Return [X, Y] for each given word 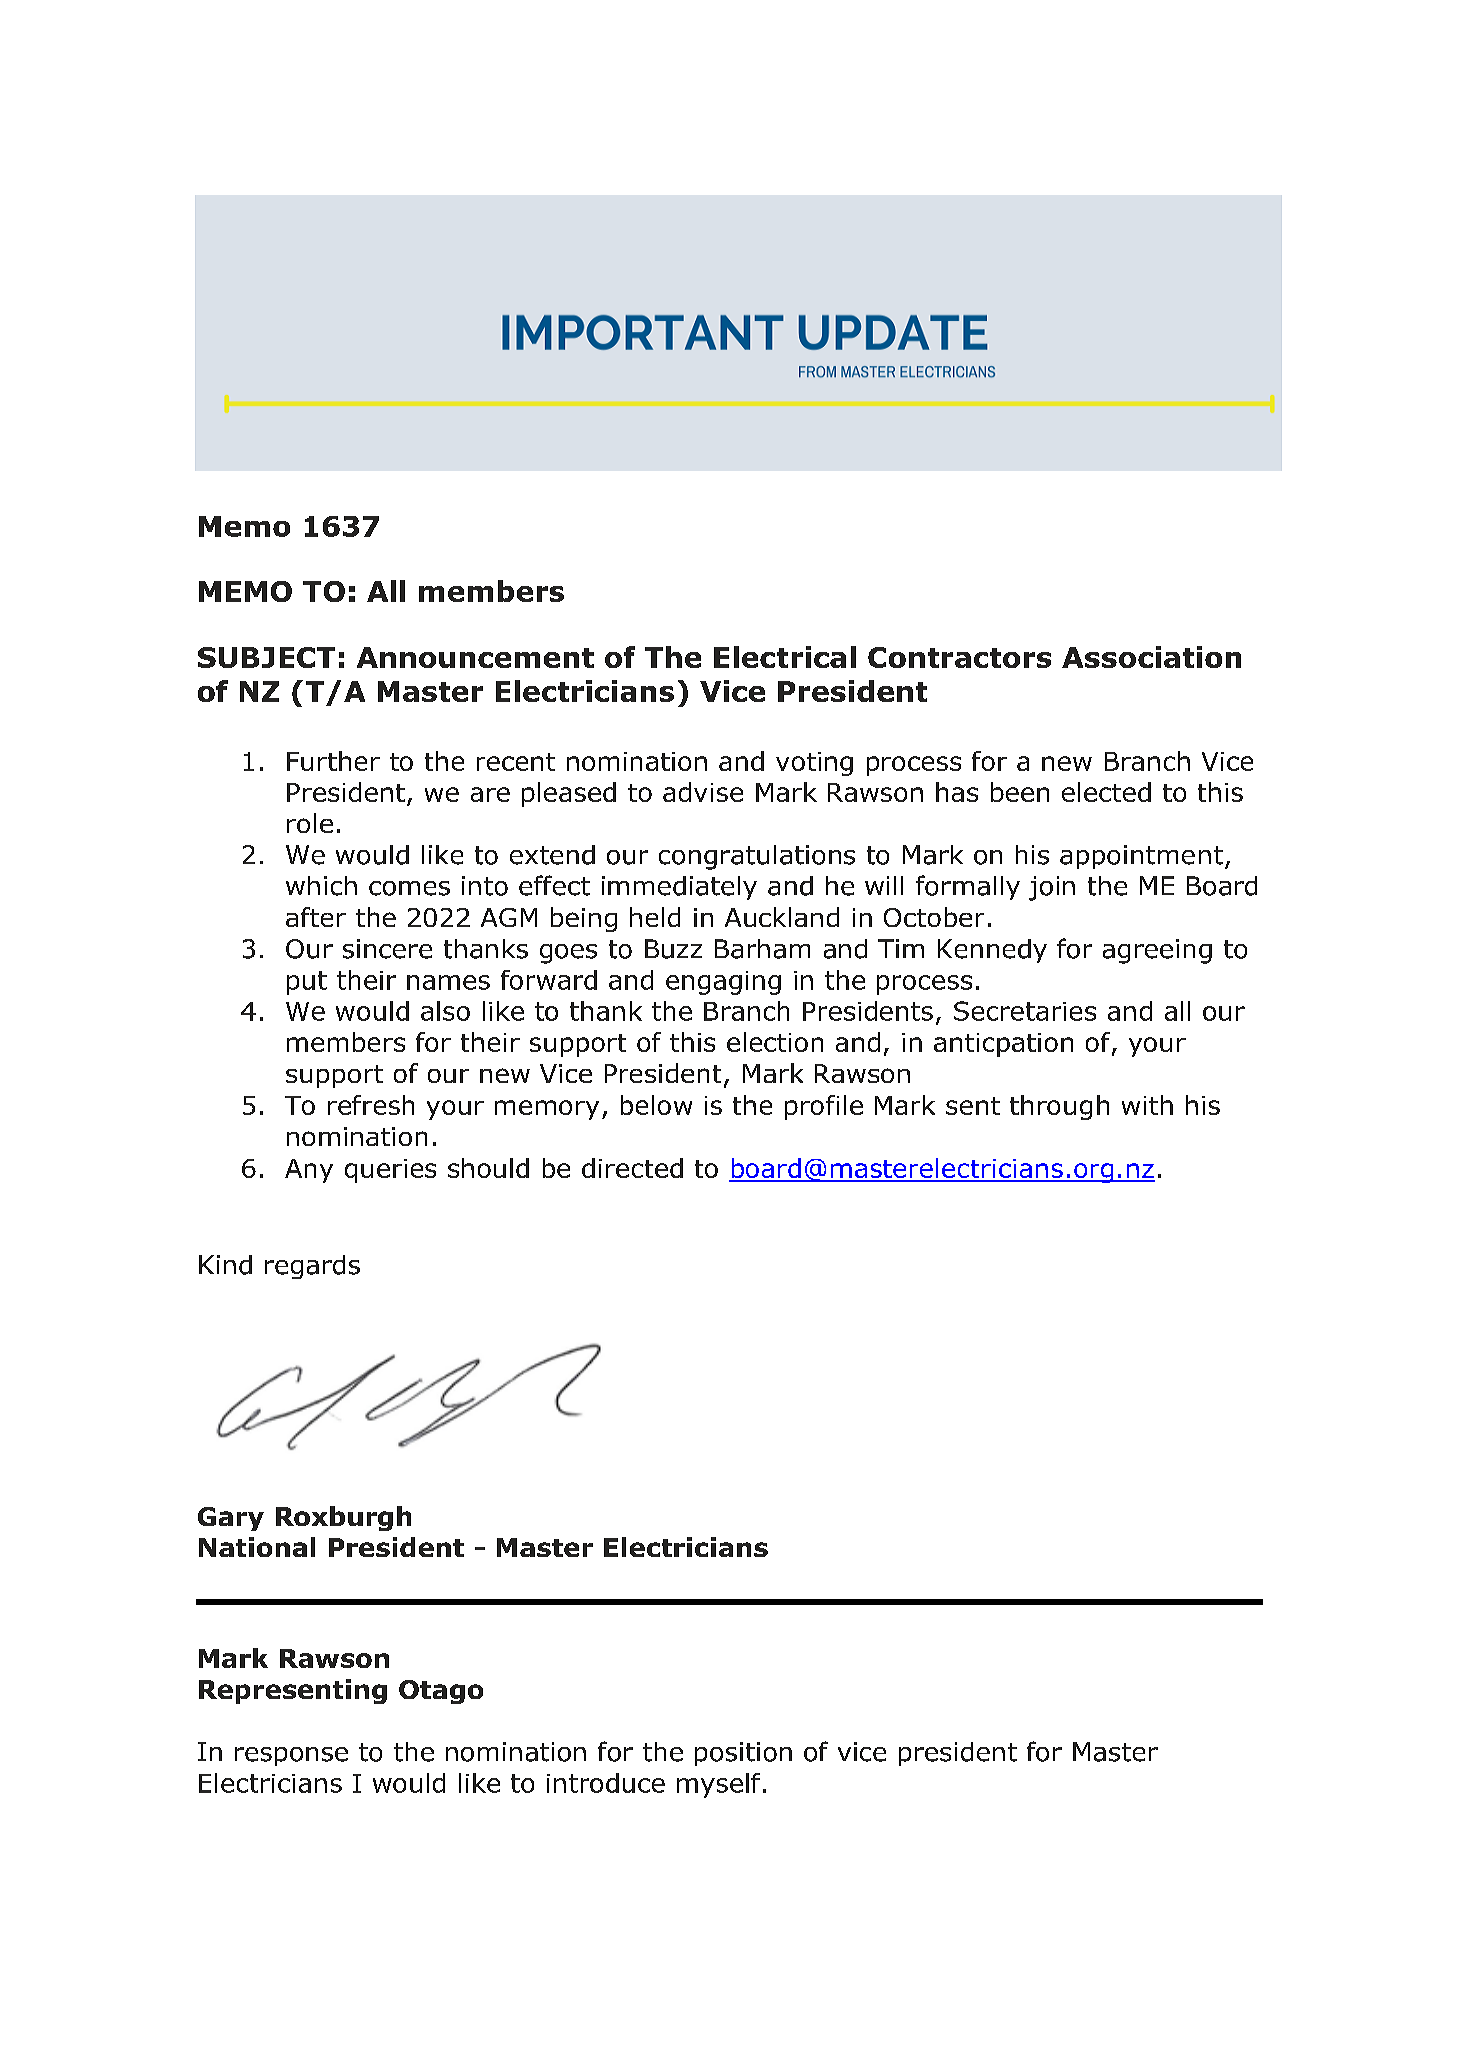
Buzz [673, 949]
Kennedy [992, 951]
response [291, 1756]
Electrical [785, 657]
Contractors [959, 657]
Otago [441, 1692]
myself [718, 1785]
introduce [606, 1783]
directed [632, 1168]
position [743, 1754]
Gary [231, 1519]
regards [312, 1267]
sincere [387, 949]
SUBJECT [266, 657]
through [1059, 1107]
